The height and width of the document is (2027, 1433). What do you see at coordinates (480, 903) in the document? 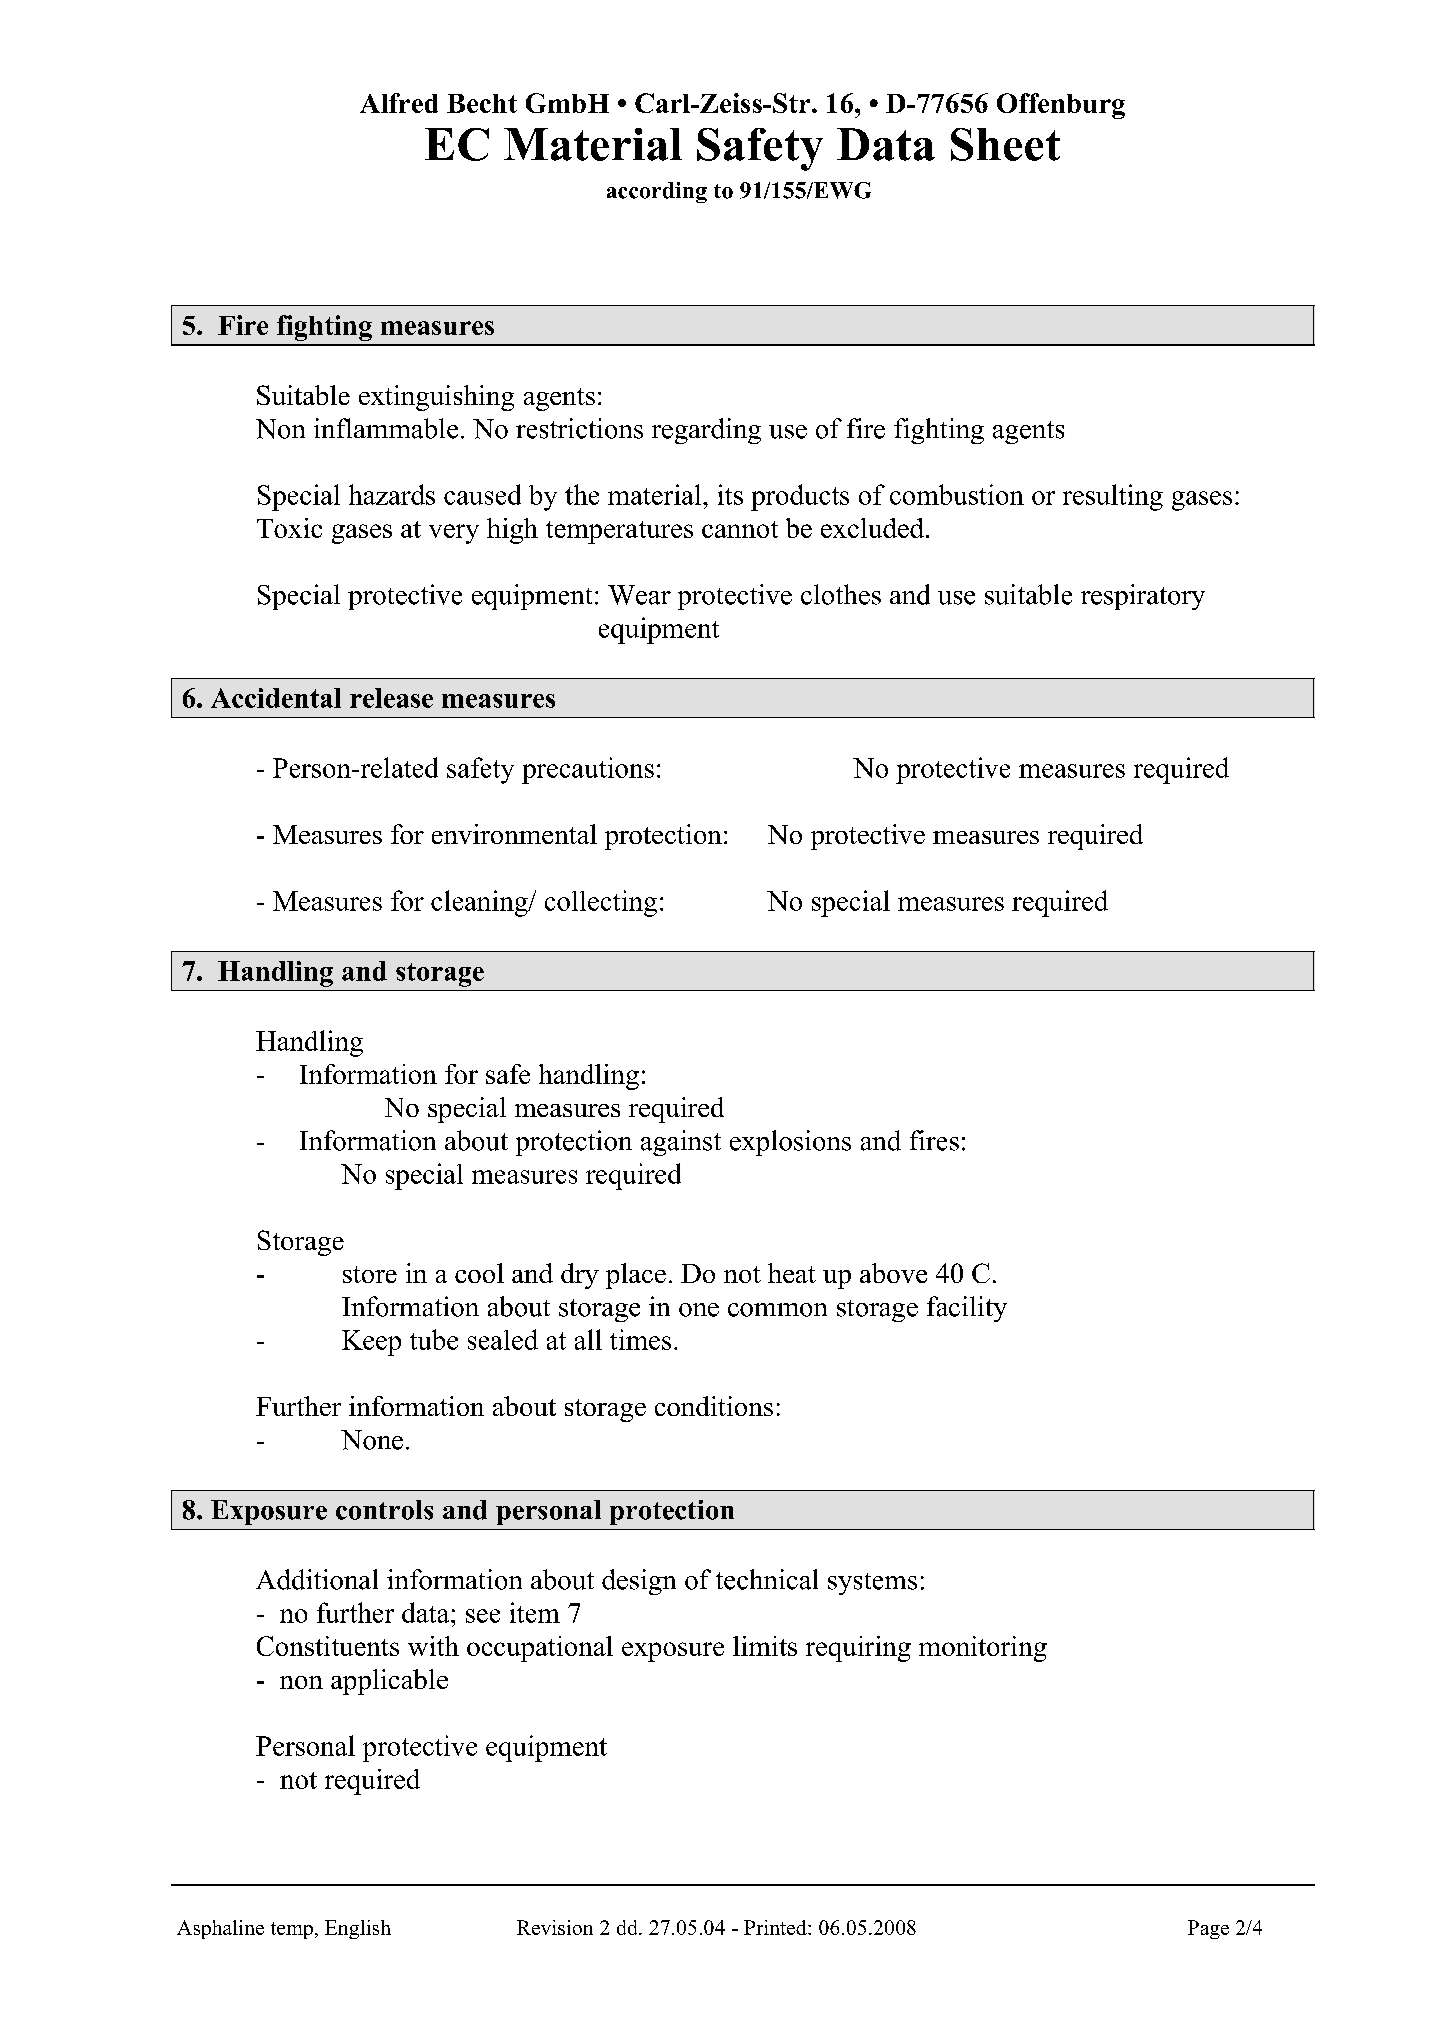
I see `cleaning` at bounding box center [480, 903].
